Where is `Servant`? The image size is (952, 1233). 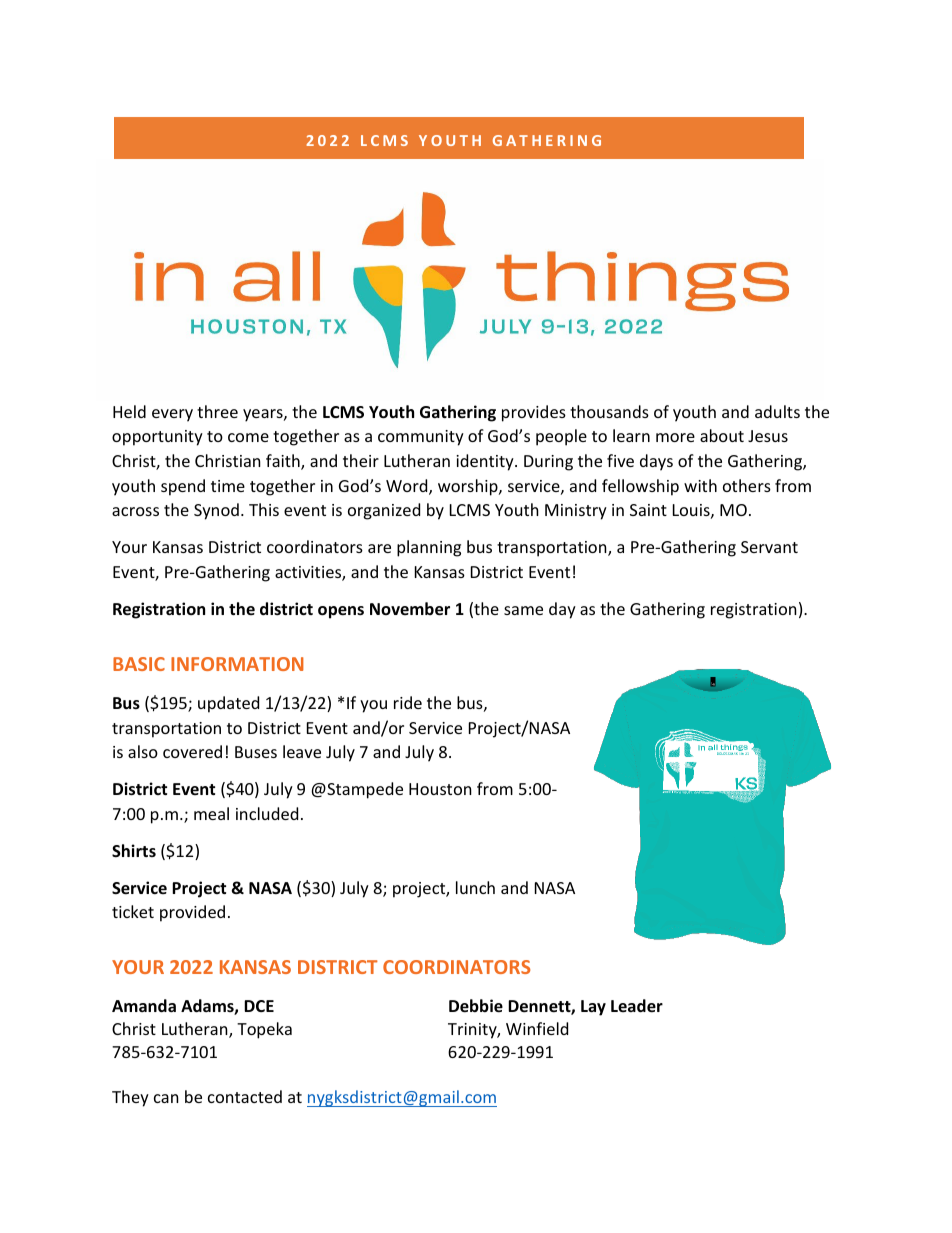 Servant is located at coordinates (769, 547).
